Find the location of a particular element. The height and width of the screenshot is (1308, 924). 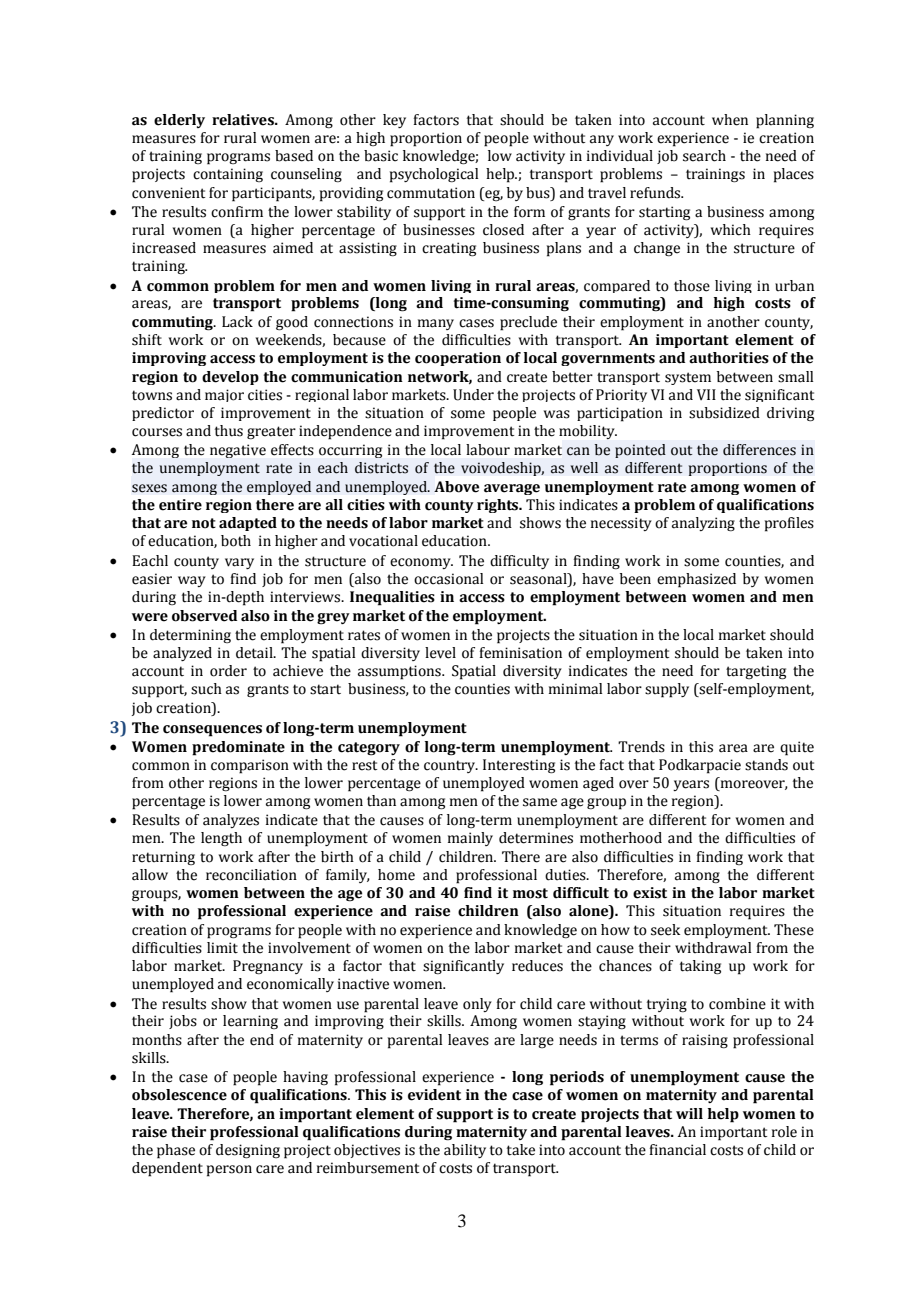

level is located at coordinates (440, 653).
